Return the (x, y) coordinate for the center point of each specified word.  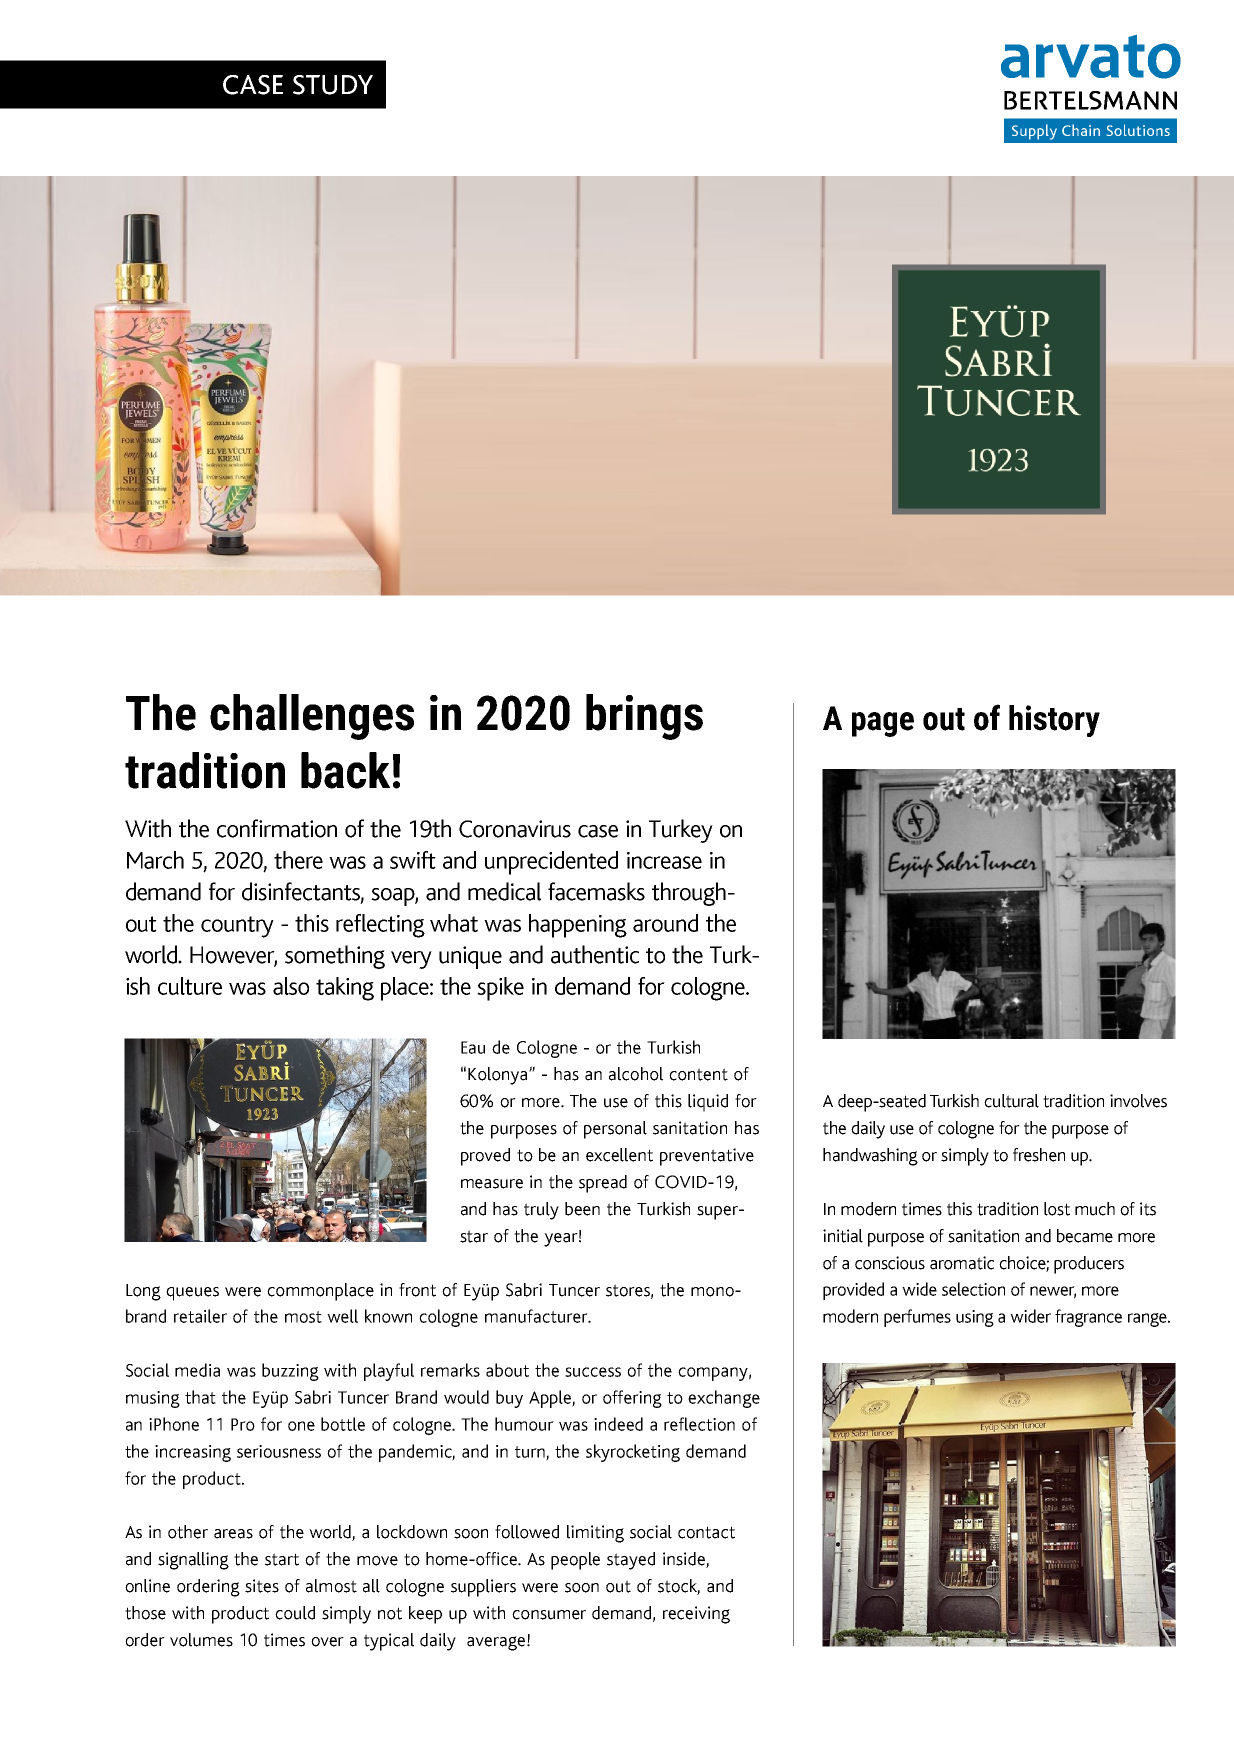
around (665, 923)
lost (1057, 1209)
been (582, 1209)
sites (262, 1586)
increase (664, 860)
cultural (1011, 1101)
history (1054, 721)
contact (706, 1532)
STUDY (333, 85)
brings (644, 717)
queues (192, 1294)
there (298, 860)
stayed (631, 1561)
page (883, 724)
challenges (312, 717)
